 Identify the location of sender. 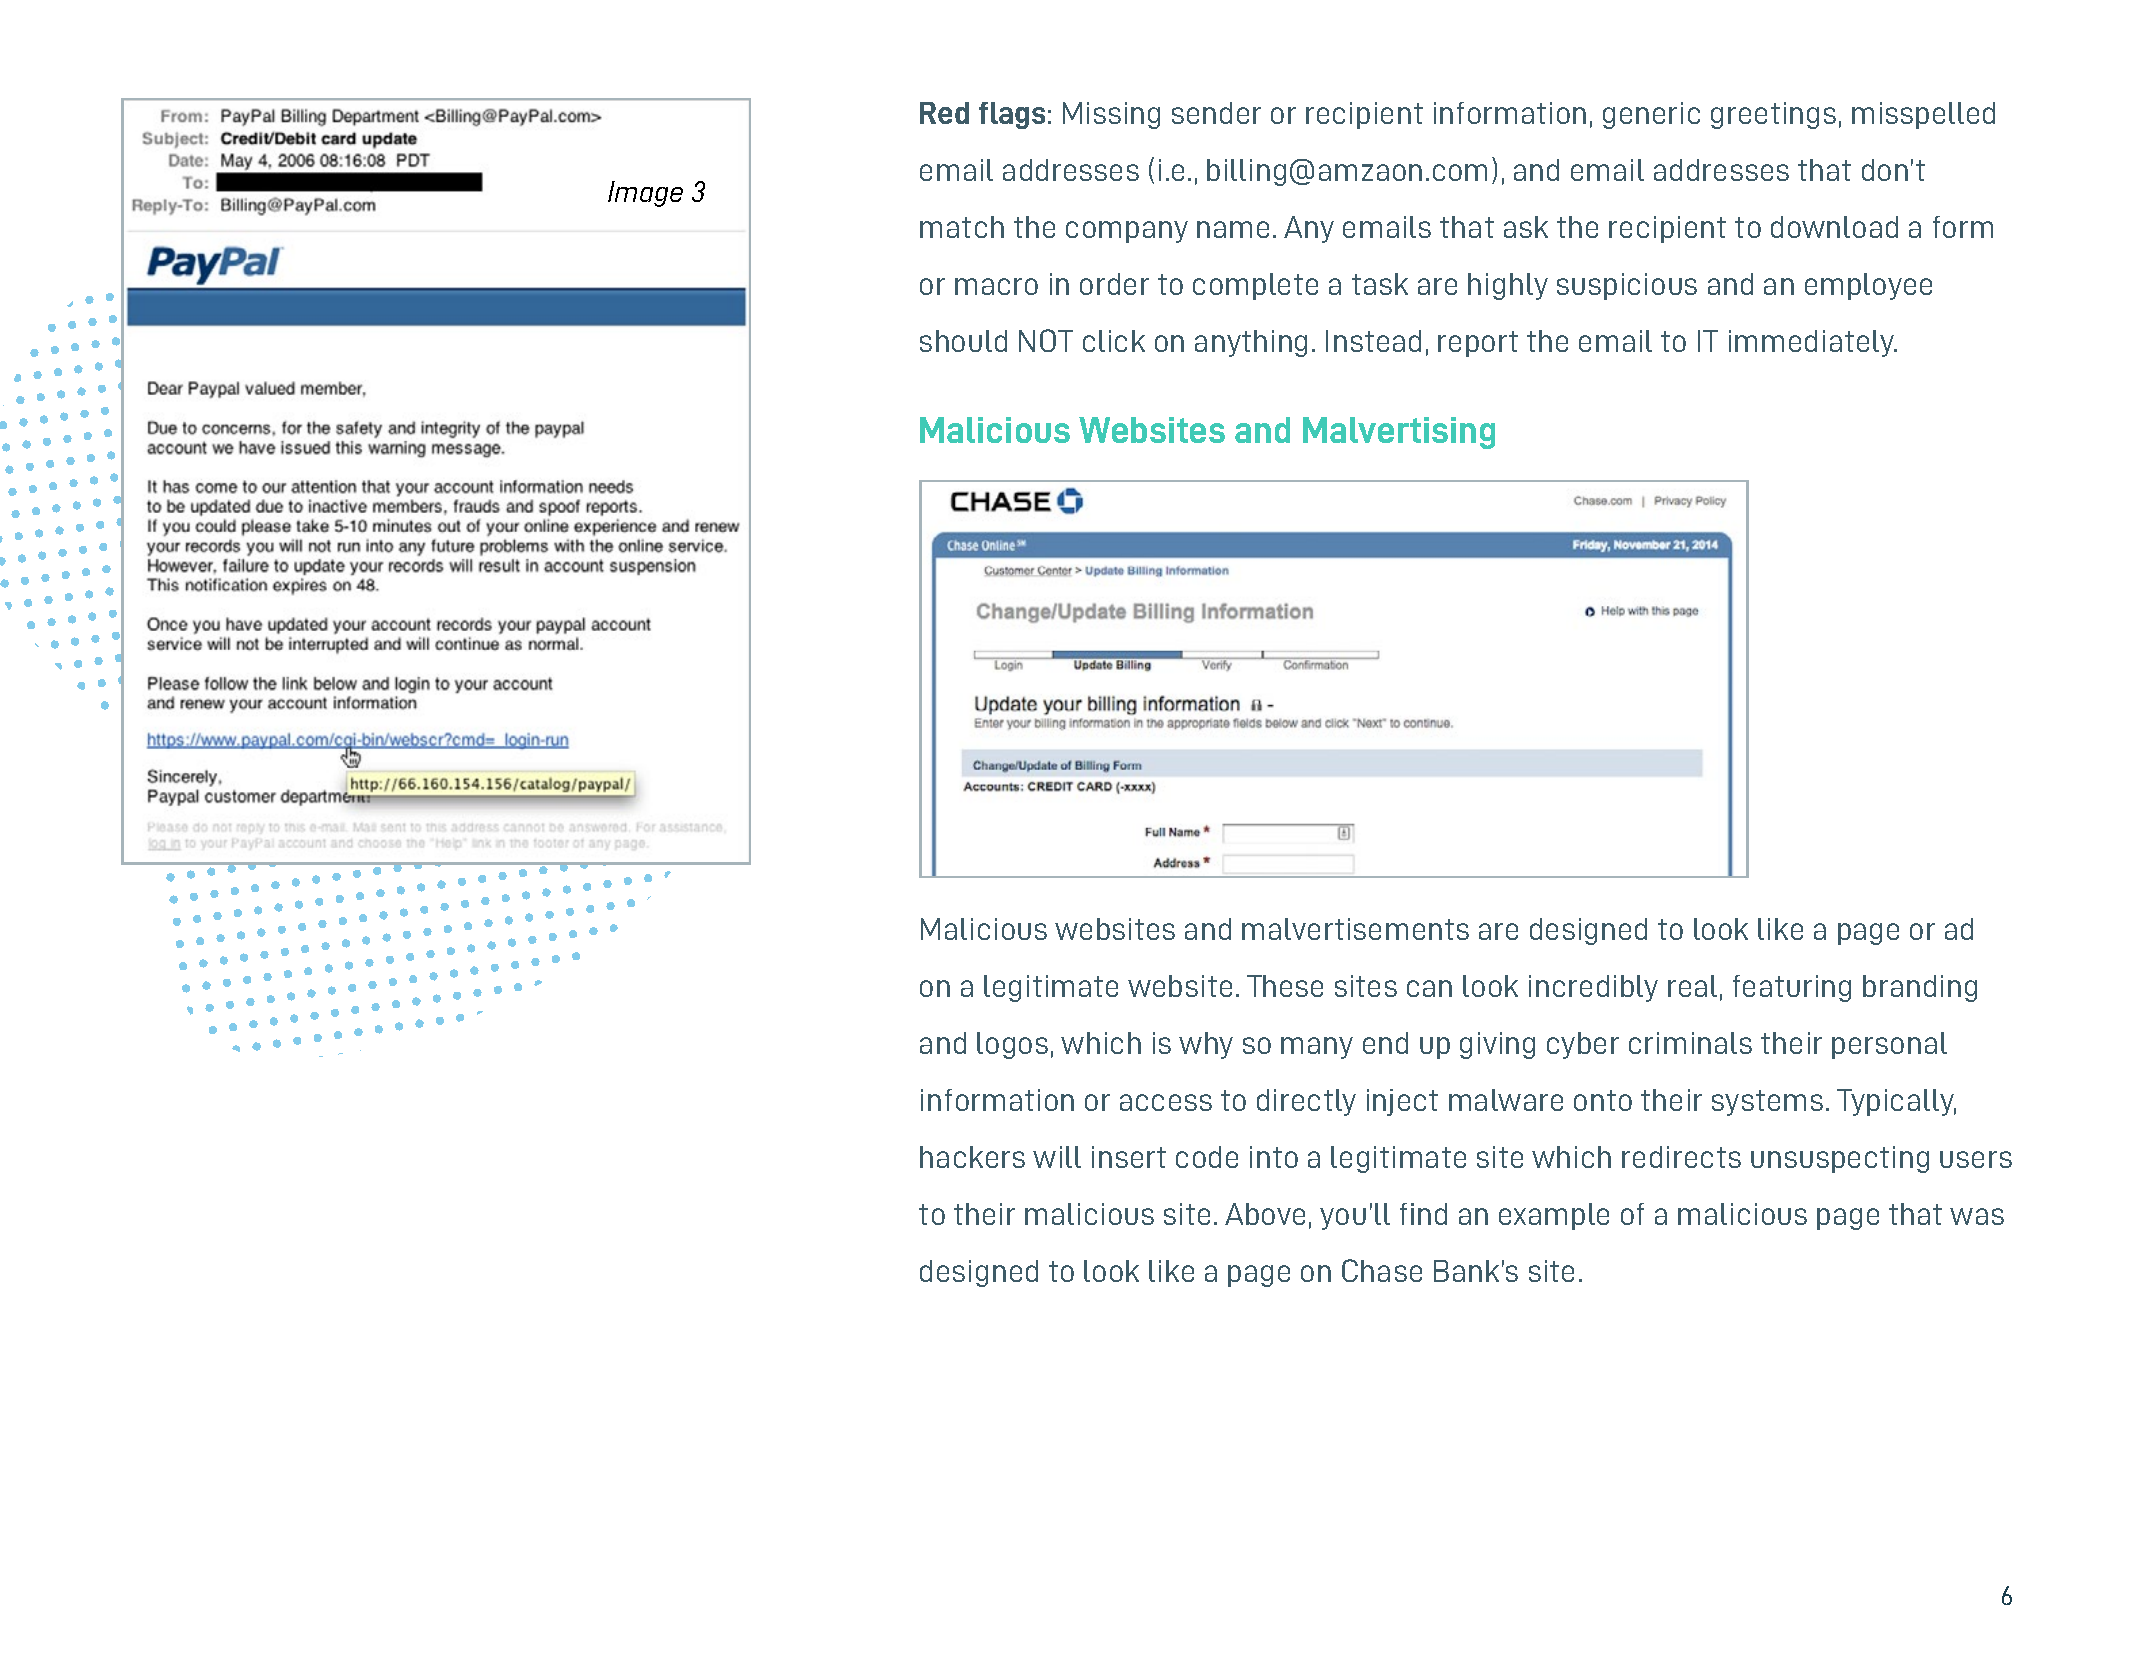
(1216, 113).
